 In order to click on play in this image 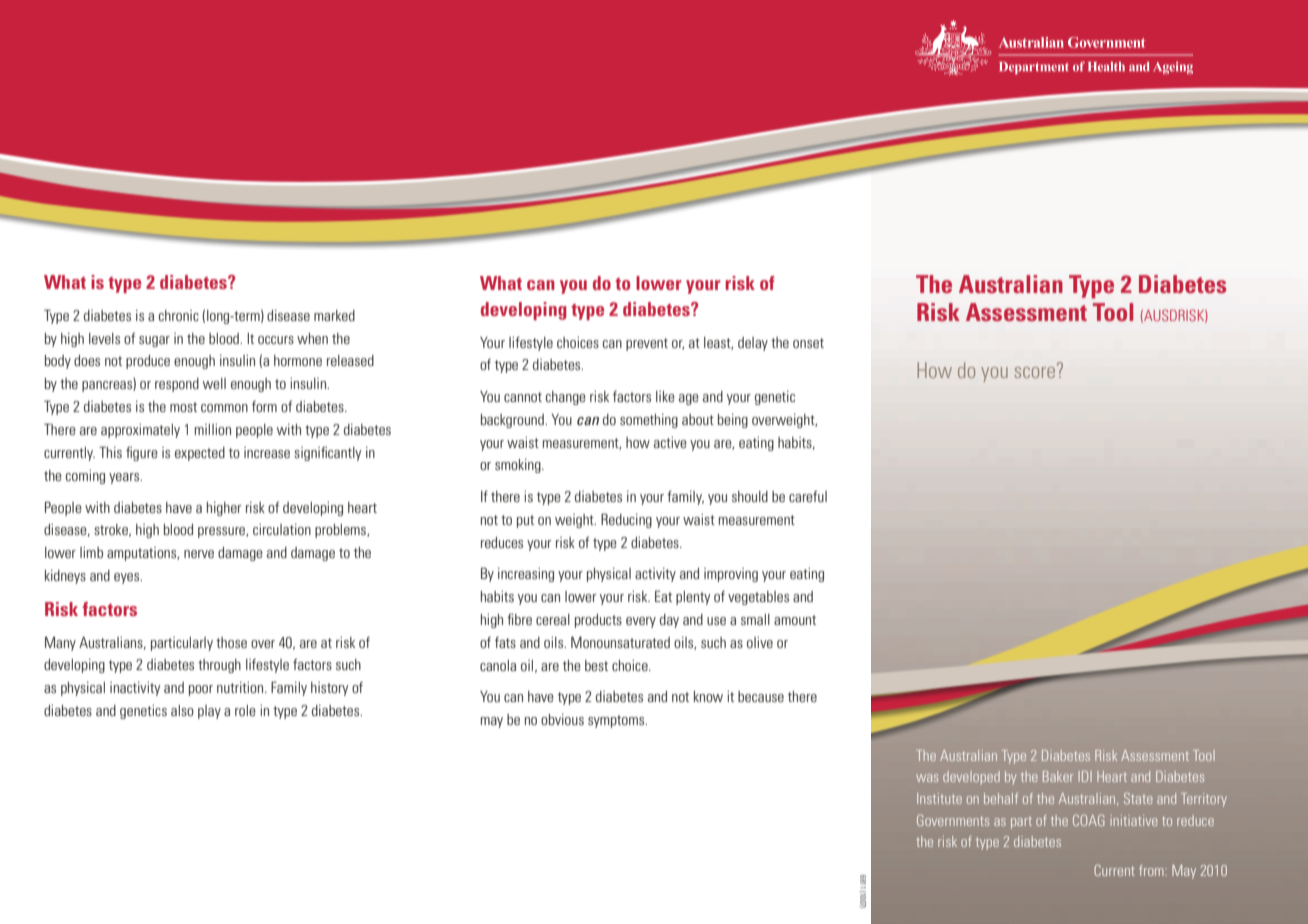, I will do `click(209, 712)`.
